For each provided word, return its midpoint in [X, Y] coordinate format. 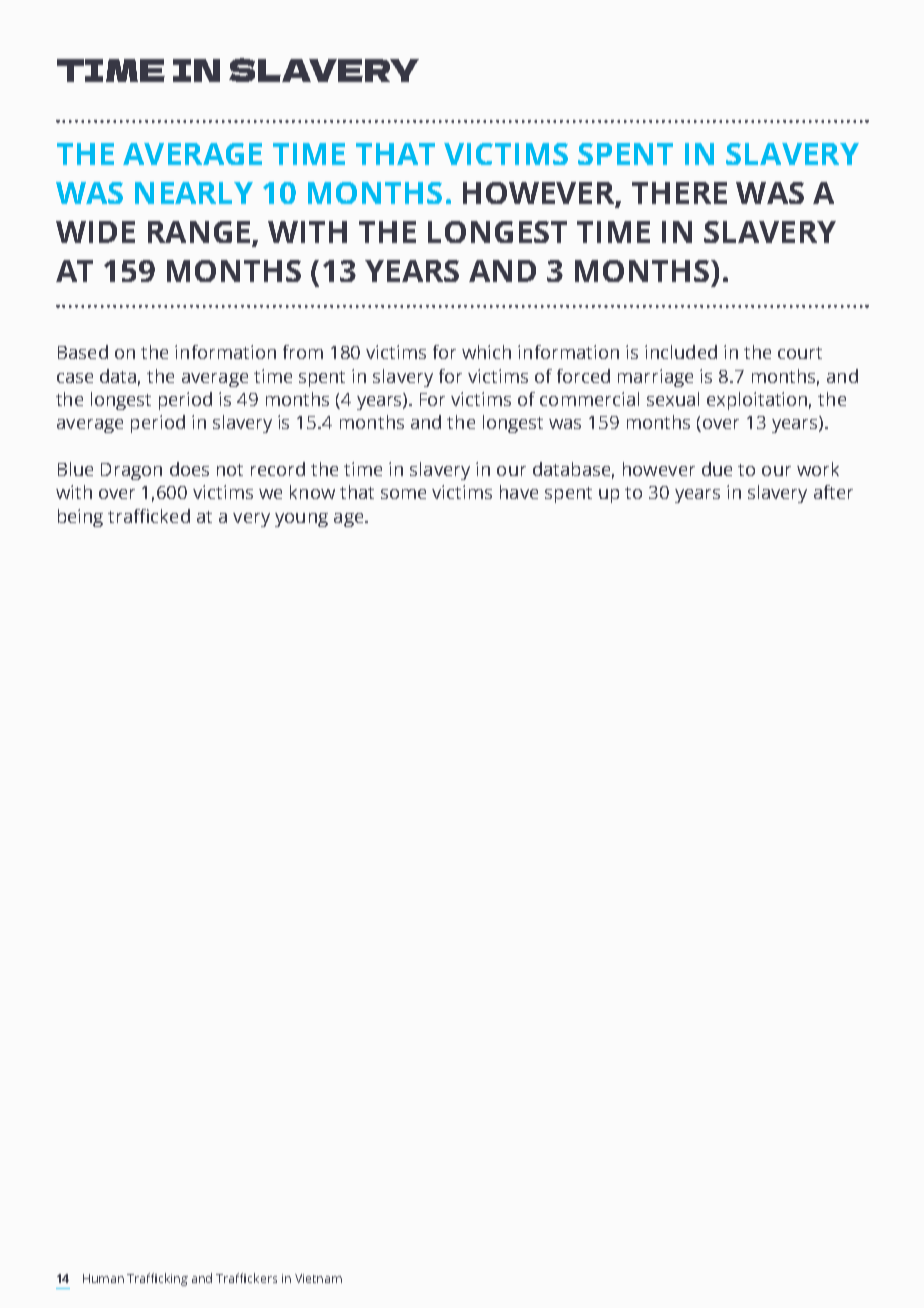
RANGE [199, 232]
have [519, 492]
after [833, 492]
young [301, 520]
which [486, 352]
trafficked [149, 516]
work [818, 469]
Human [103, 1278]
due [717, 469]
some [403, 494]
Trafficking [157, 1279]
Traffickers [246, 1278]
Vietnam [318, 1278]
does [189, 469]
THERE [679, 193]
